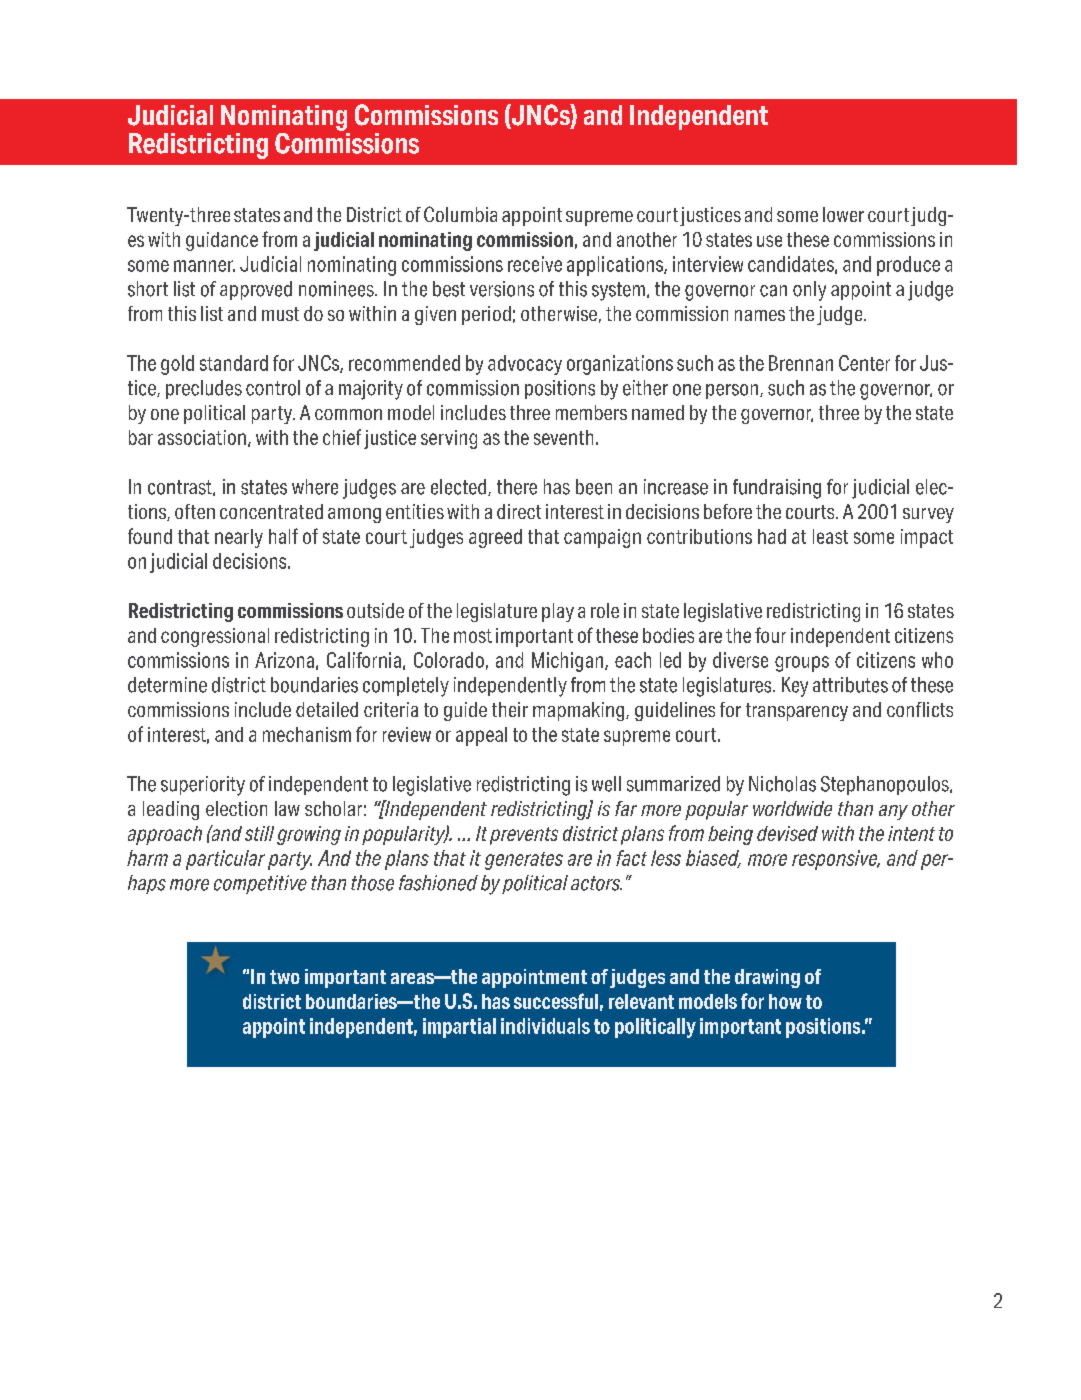 Image resolution: width=1081 pixels, height=1400 pixels. What do you see at coordinates (535, 264) in the document?
I see `receive` at bounding box center [535, 264].
